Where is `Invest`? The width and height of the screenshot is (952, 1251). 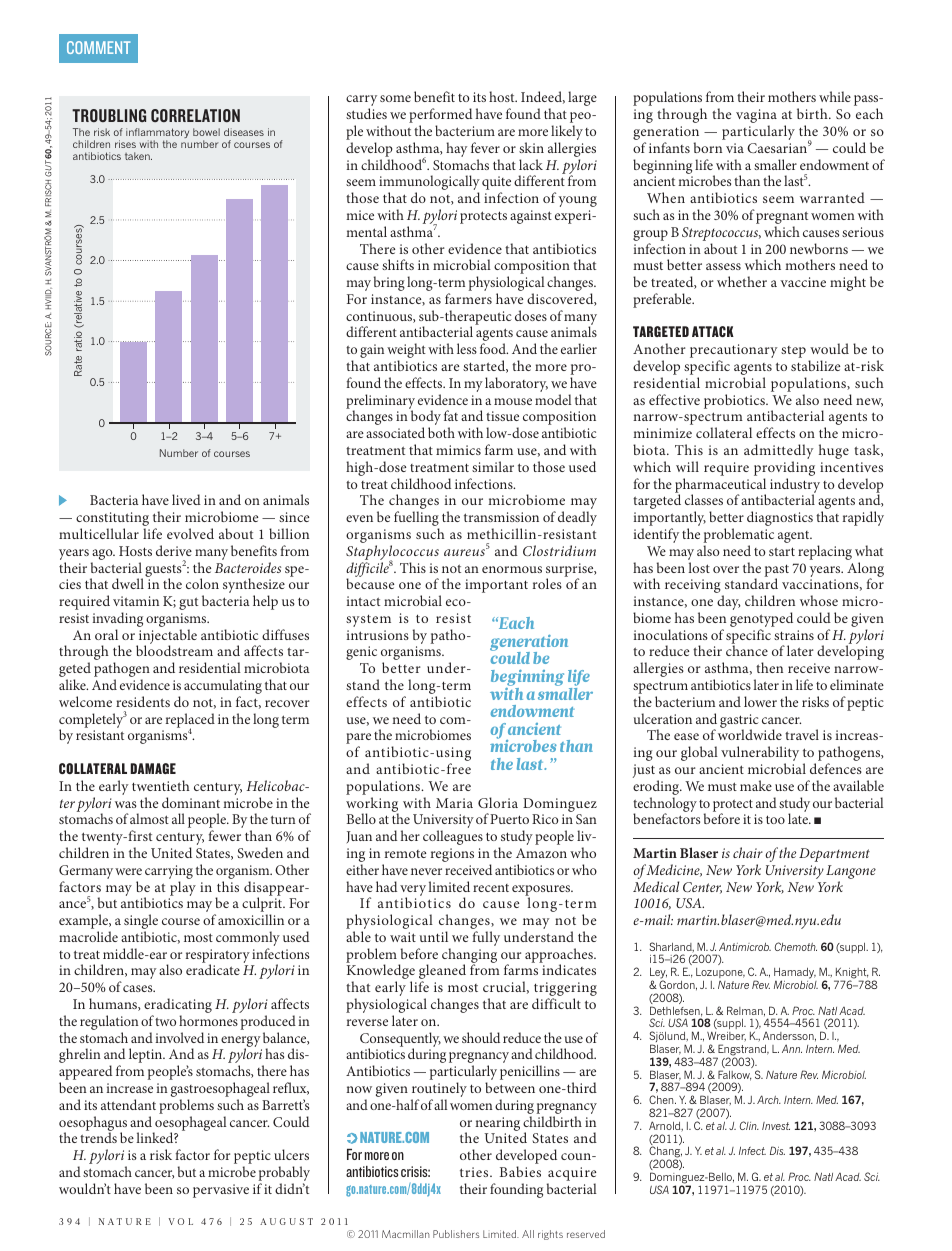
Invest is located at coordinates (776, 1126).
